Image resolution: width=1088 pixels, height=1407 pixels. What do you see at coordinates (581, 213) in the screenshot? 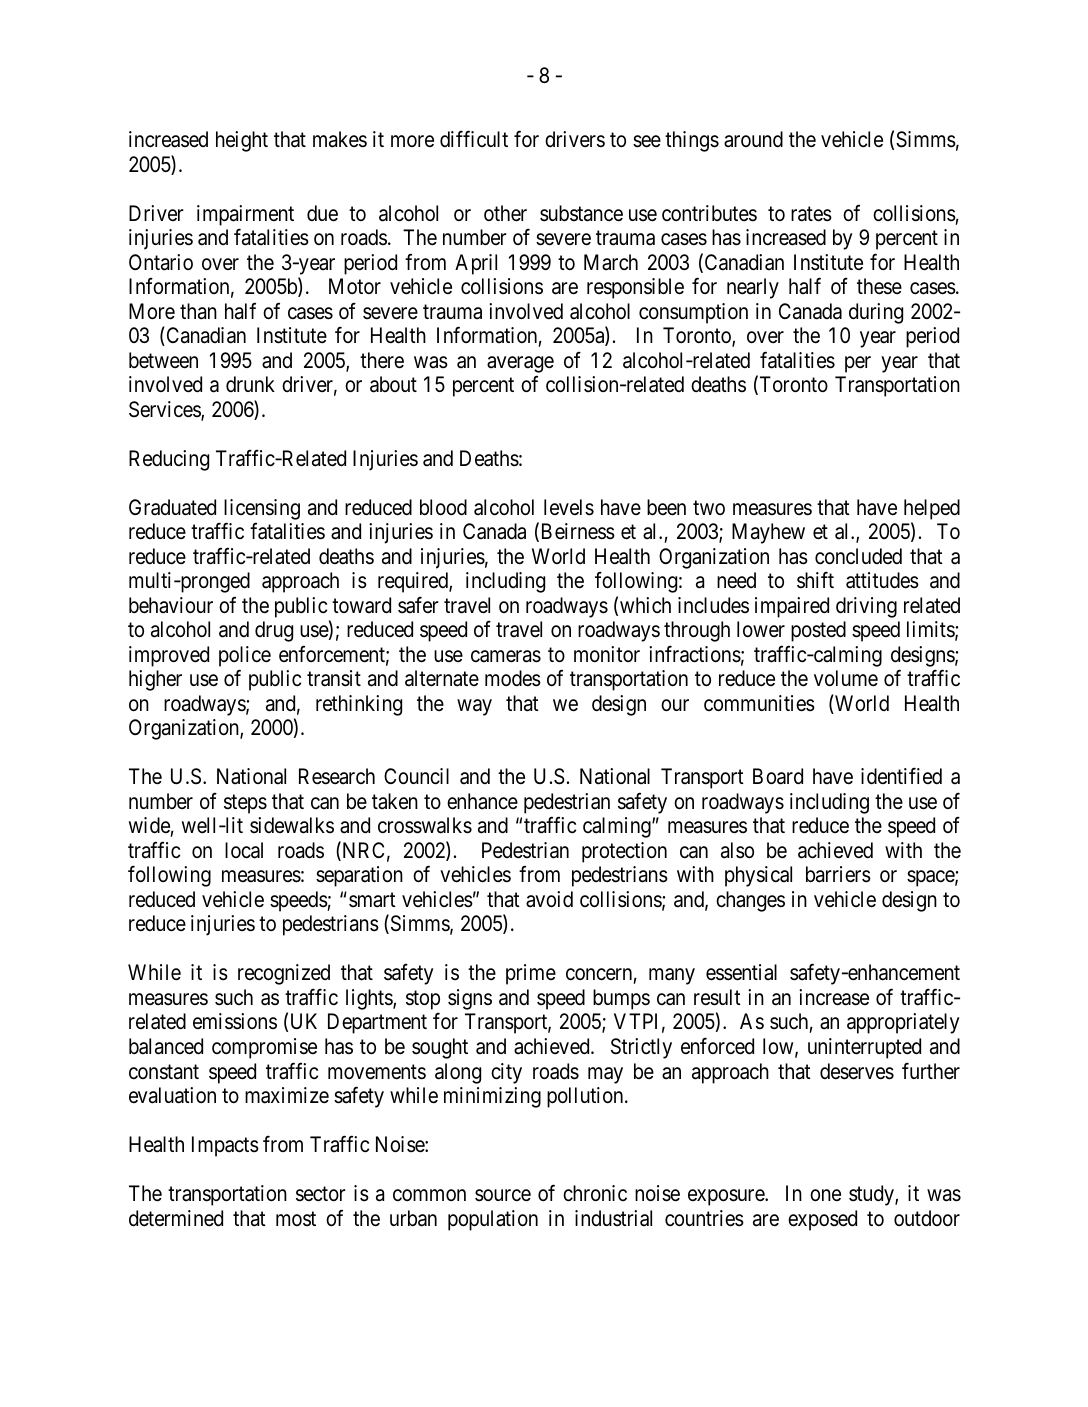
I see `substance` at bounding box center [581, 213].
